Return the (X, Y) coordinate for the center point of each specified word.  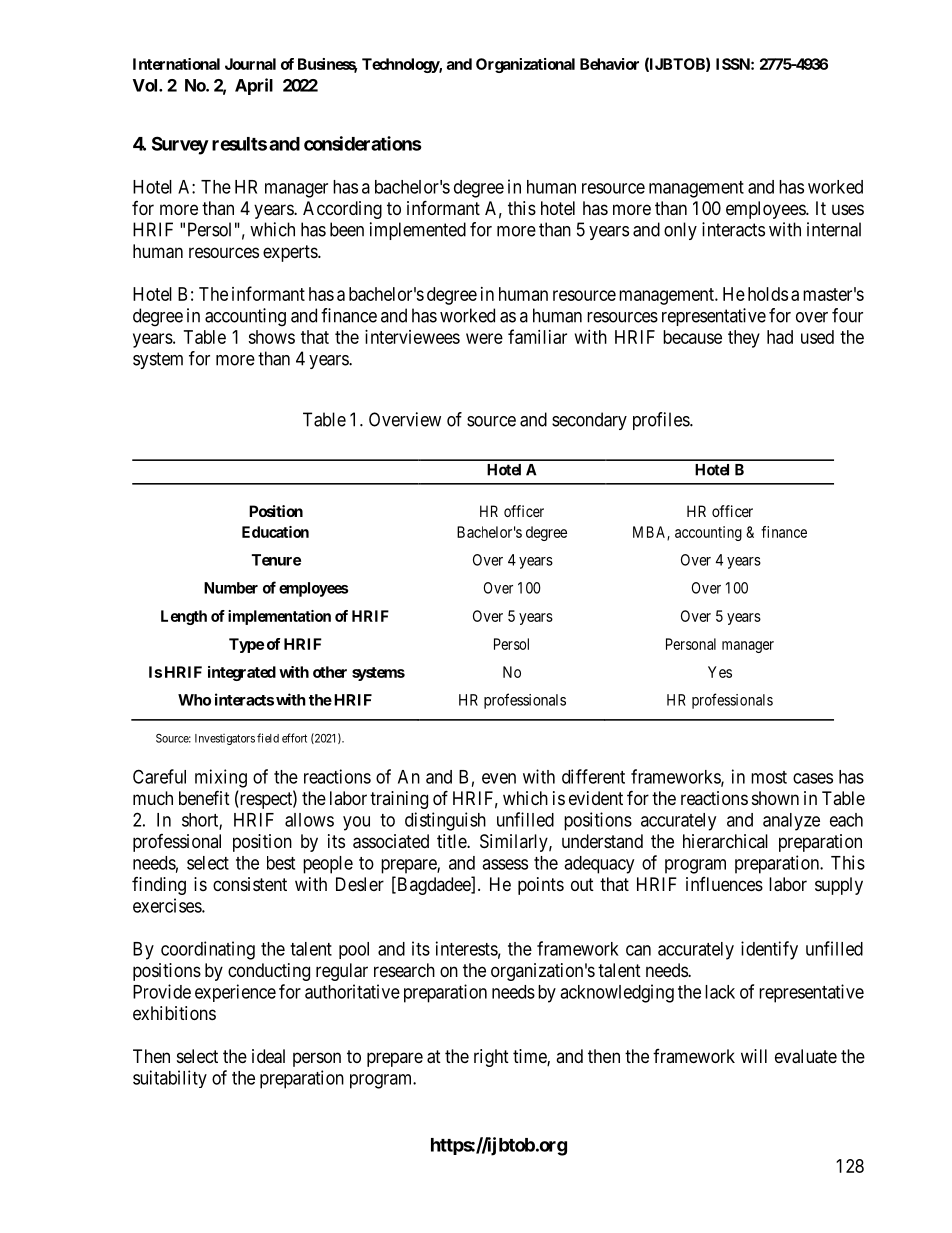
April (254, 86)
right (491, 1058)
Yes (720, 672)
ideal (268, 1056)
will (754, 1056)
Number (231, 588)
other (330, 672)
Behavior (609, 64)
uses (848, 209)
